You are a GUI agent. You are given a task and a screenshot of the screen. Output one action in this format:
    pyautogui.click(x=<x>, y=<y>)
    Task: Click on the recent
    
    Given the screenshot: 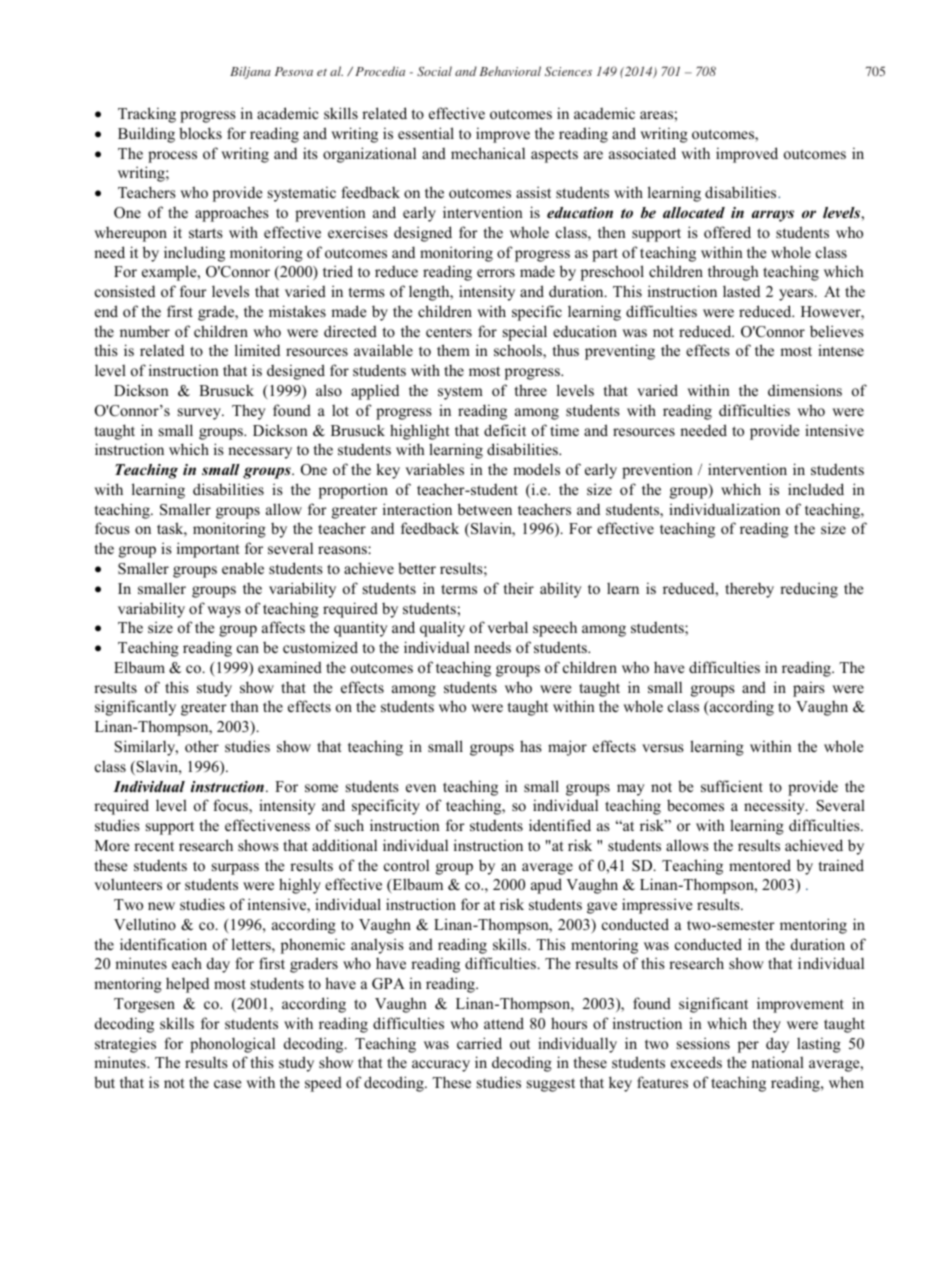 What is the action you would take?
    pyautogui.click(x=154, y=846)
